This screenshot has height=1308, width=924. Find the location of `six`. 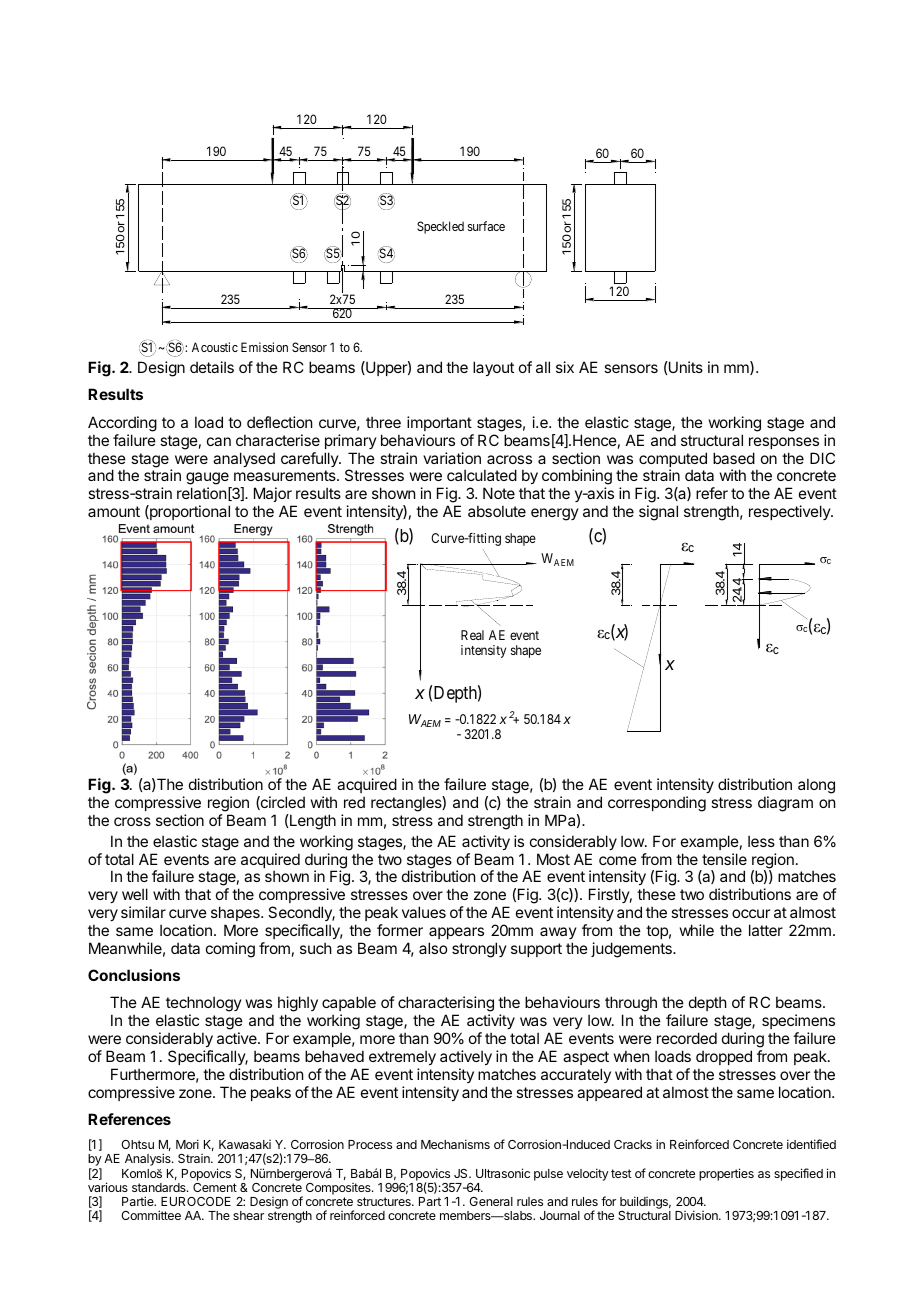

six is located at coordinates (565, 367).
